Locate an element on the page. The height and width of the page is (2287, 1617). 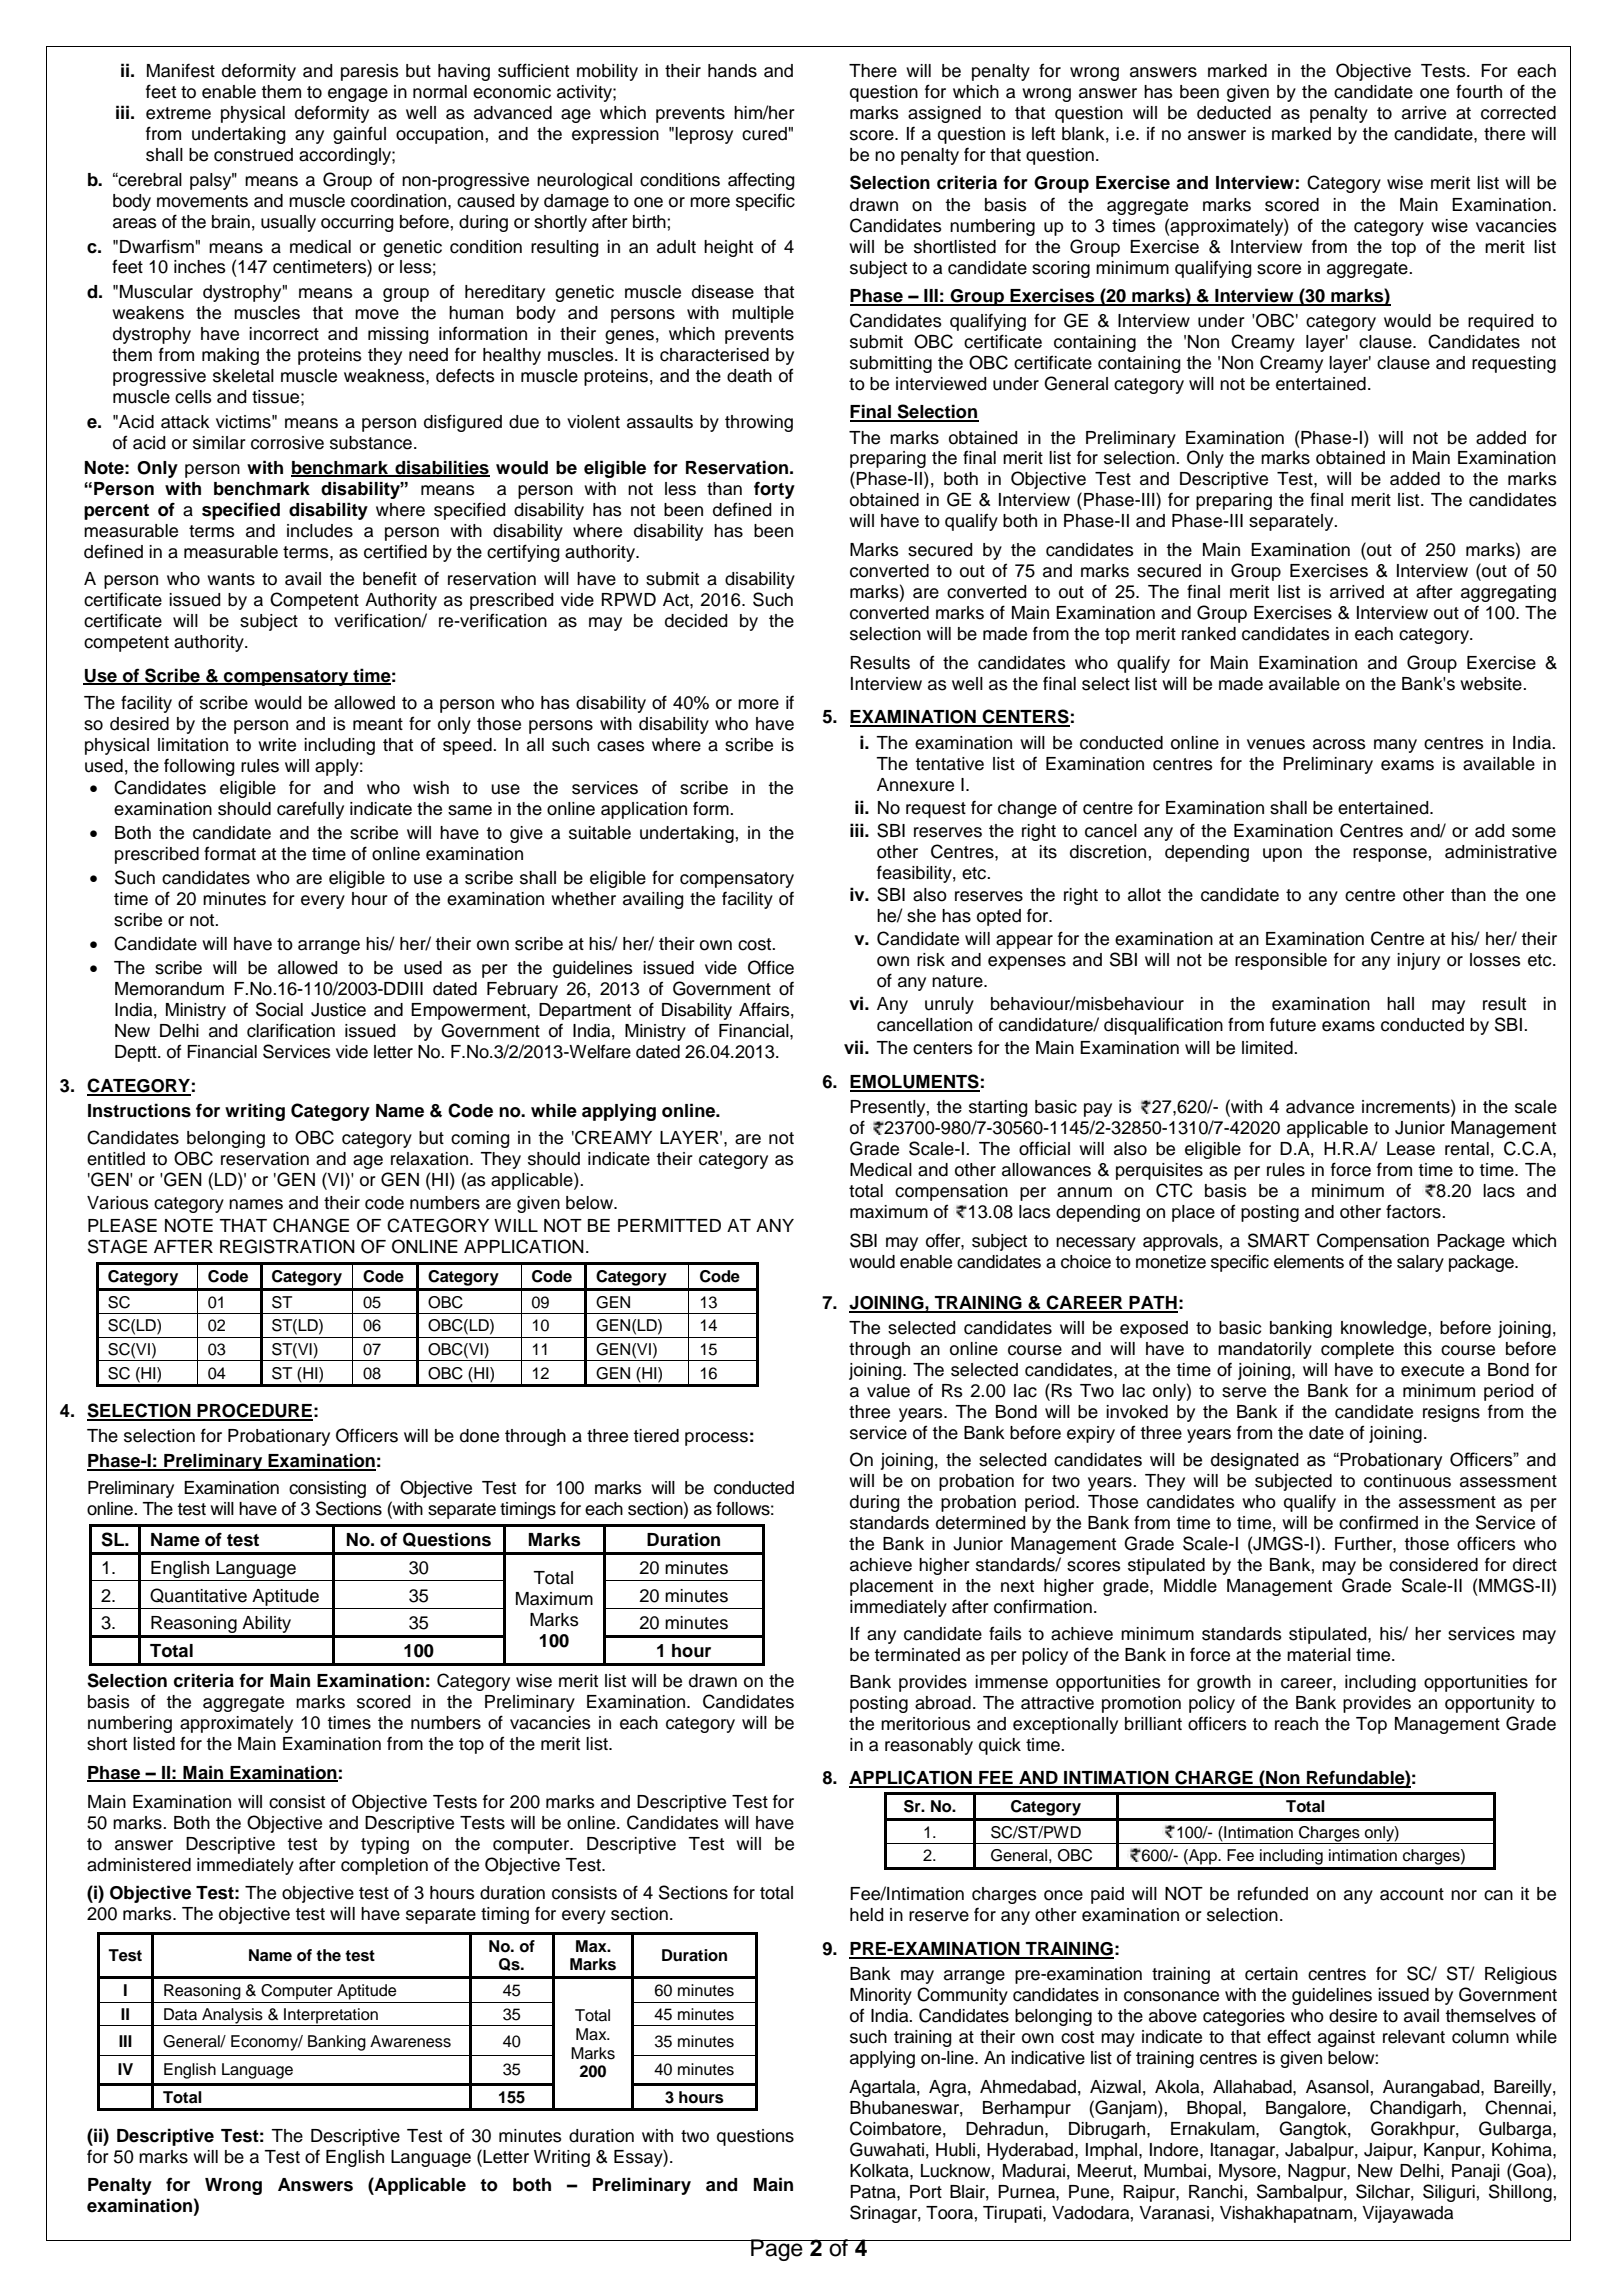
Awareness is located at coordinates (410, 2041).
